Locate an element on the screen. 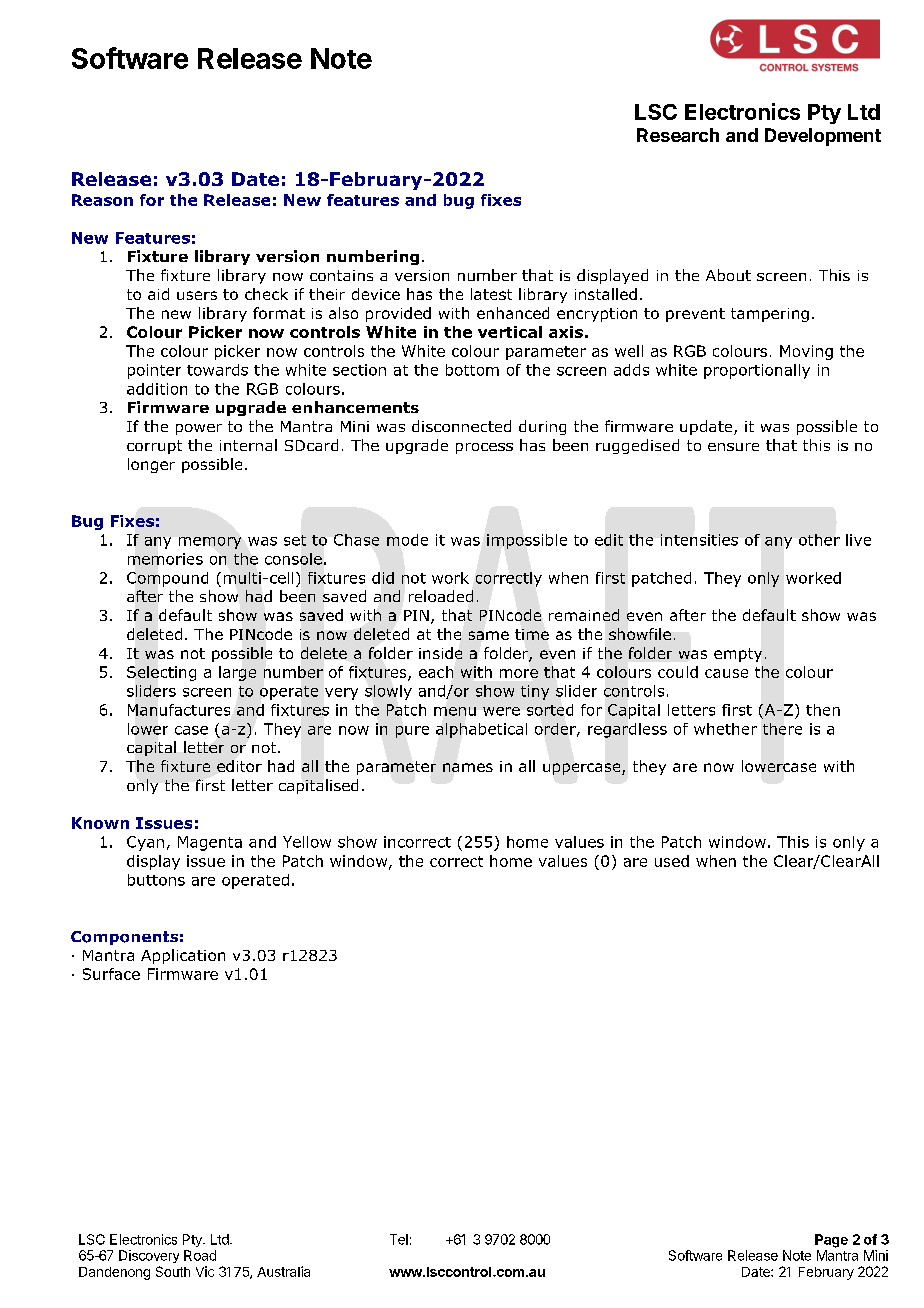 The height and width of the screenshot is (1308, 924). were is located at coordinates (501, 711).
